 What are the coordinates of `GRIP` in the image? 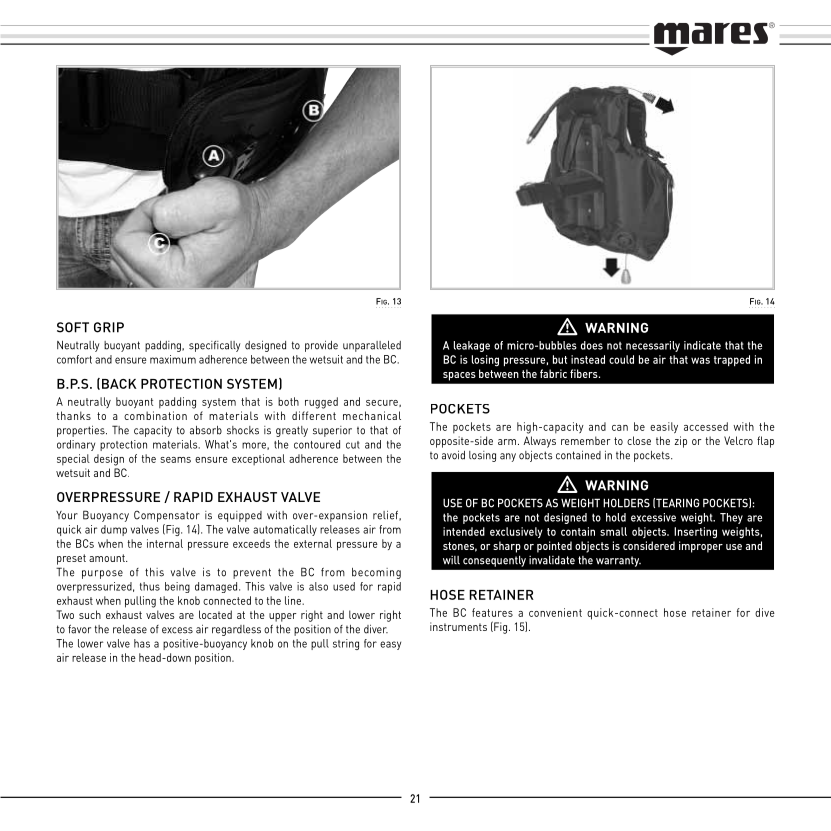 It's located at (109, 327).
